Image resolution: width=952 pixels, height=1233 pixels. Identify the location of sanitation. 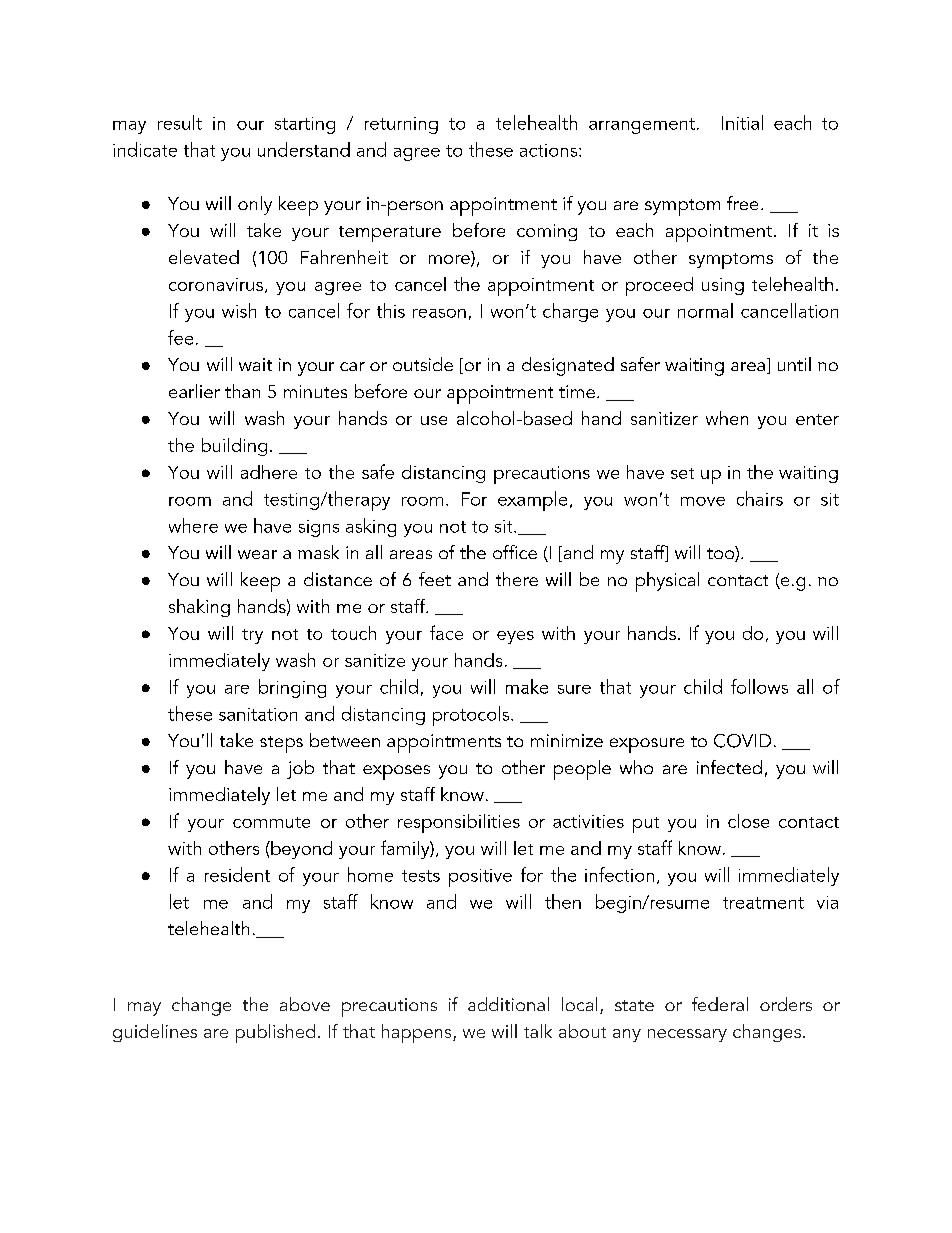
(258, 714).
